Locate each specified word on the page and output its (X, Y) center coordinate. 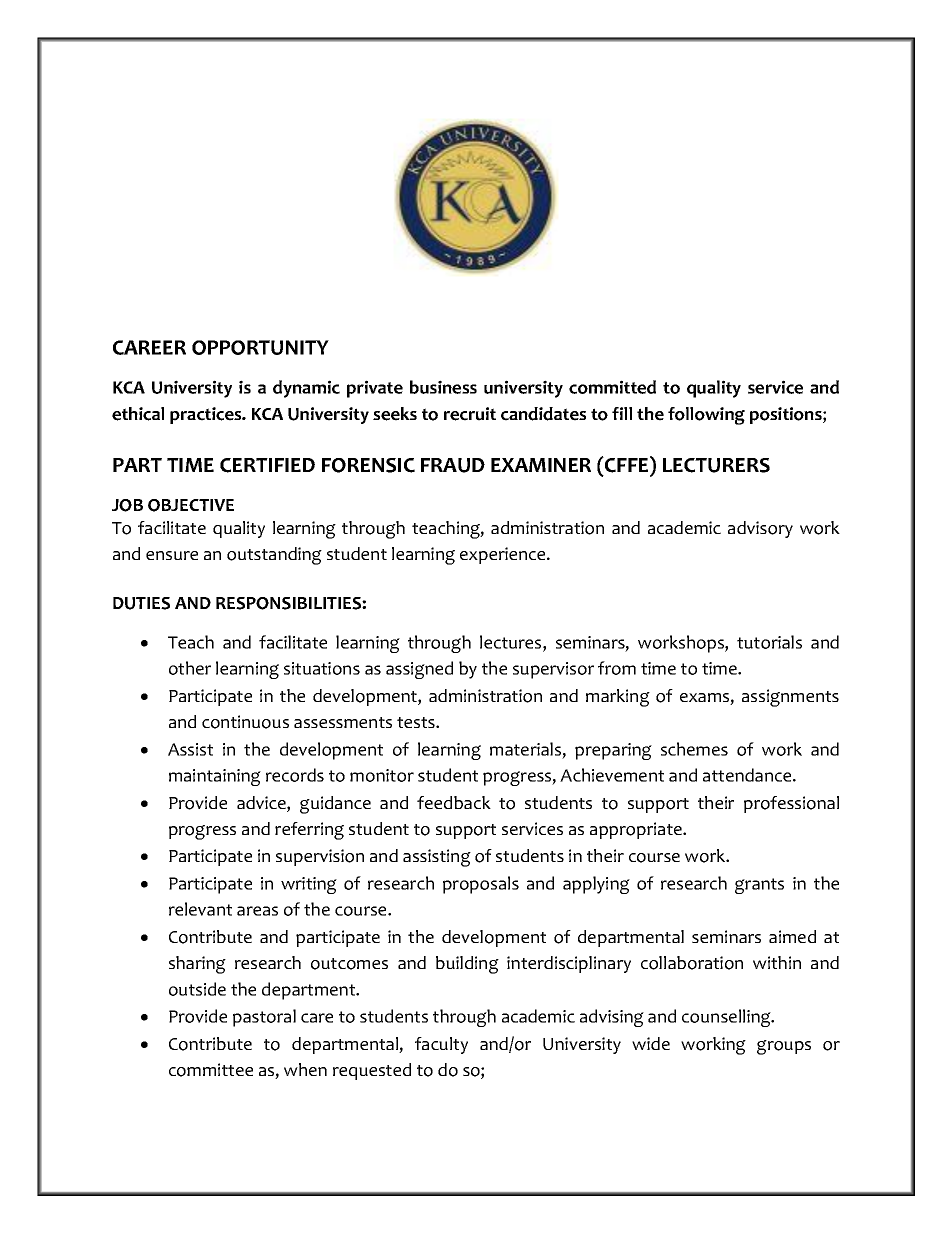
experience (504, 555)
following (706, 416)
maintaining (215, 777)
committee (211, 1070)
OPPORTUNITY (260, 347)
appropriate (637, 830)
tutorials (769, 642)
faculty (441, 1045)
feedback (454, 802)
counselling (727, 1018)
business (443, 387)
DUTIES (141, 603)
